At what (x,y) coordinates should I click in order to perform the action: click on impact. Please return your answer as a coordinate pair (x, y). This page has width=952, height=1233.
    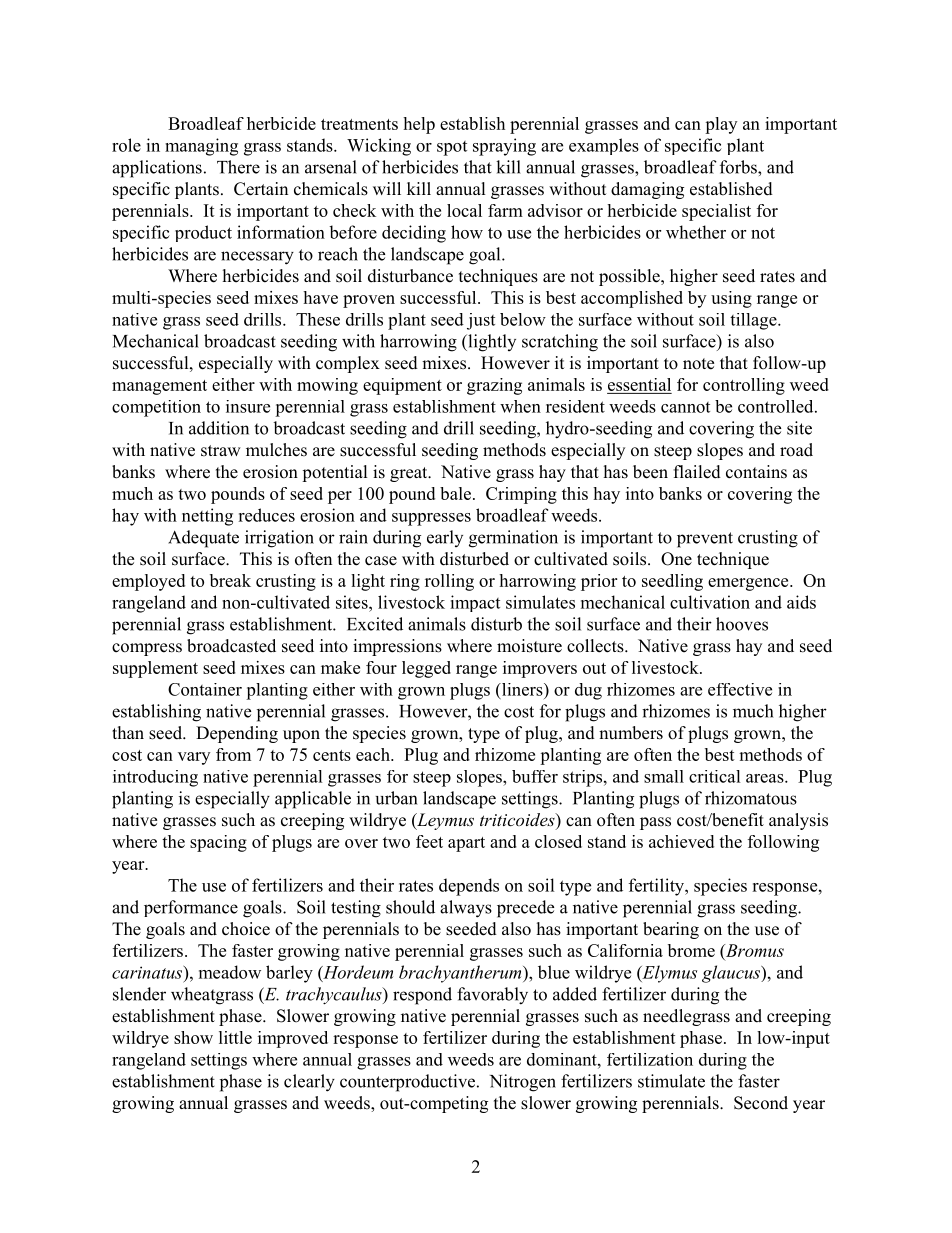
    Looking at the image, I should click on (475, 603).
